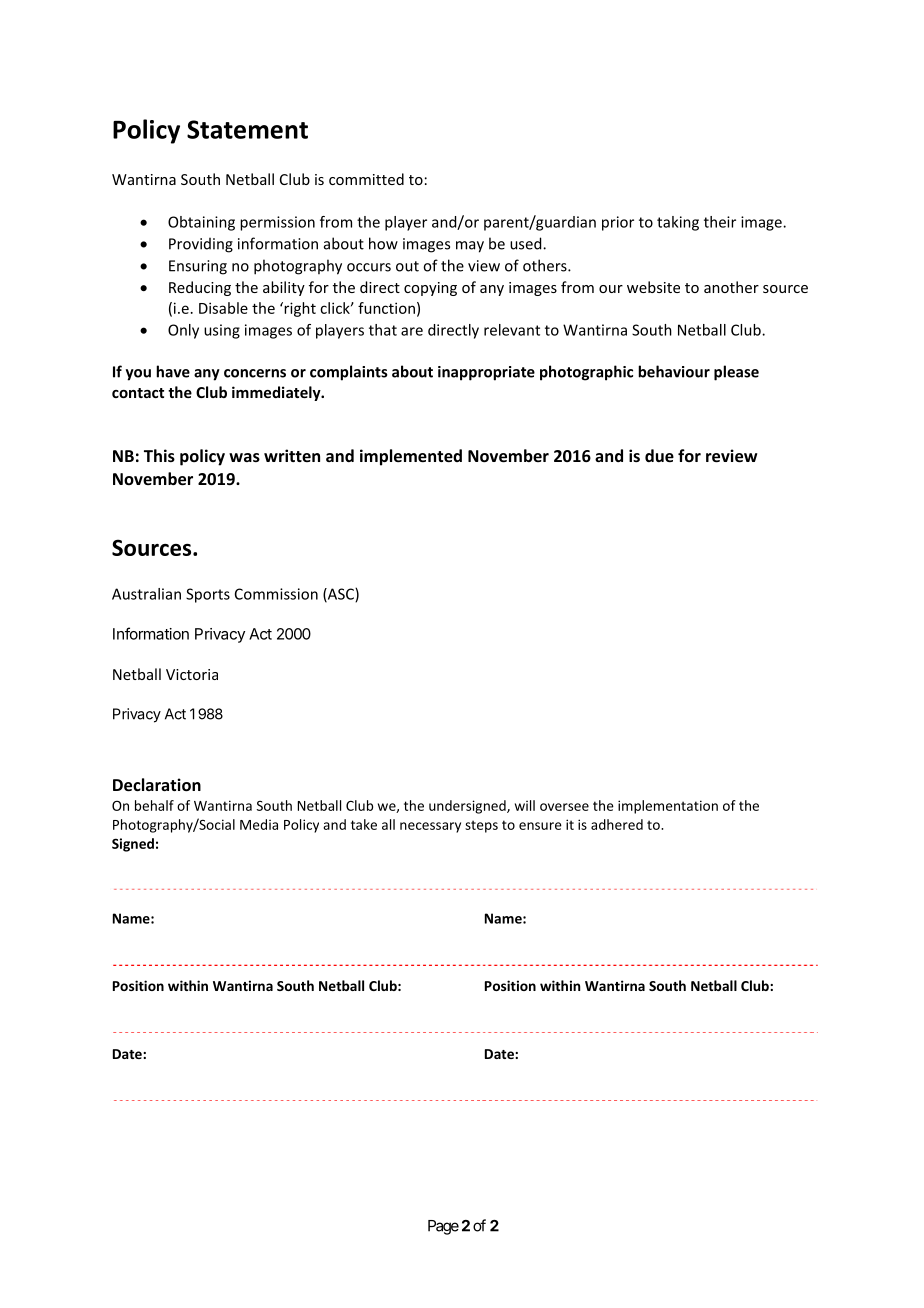 The image size is (924, 1308). Describe the element at coordinates (173, 371) in the screenshot. I see `have` at that location.
